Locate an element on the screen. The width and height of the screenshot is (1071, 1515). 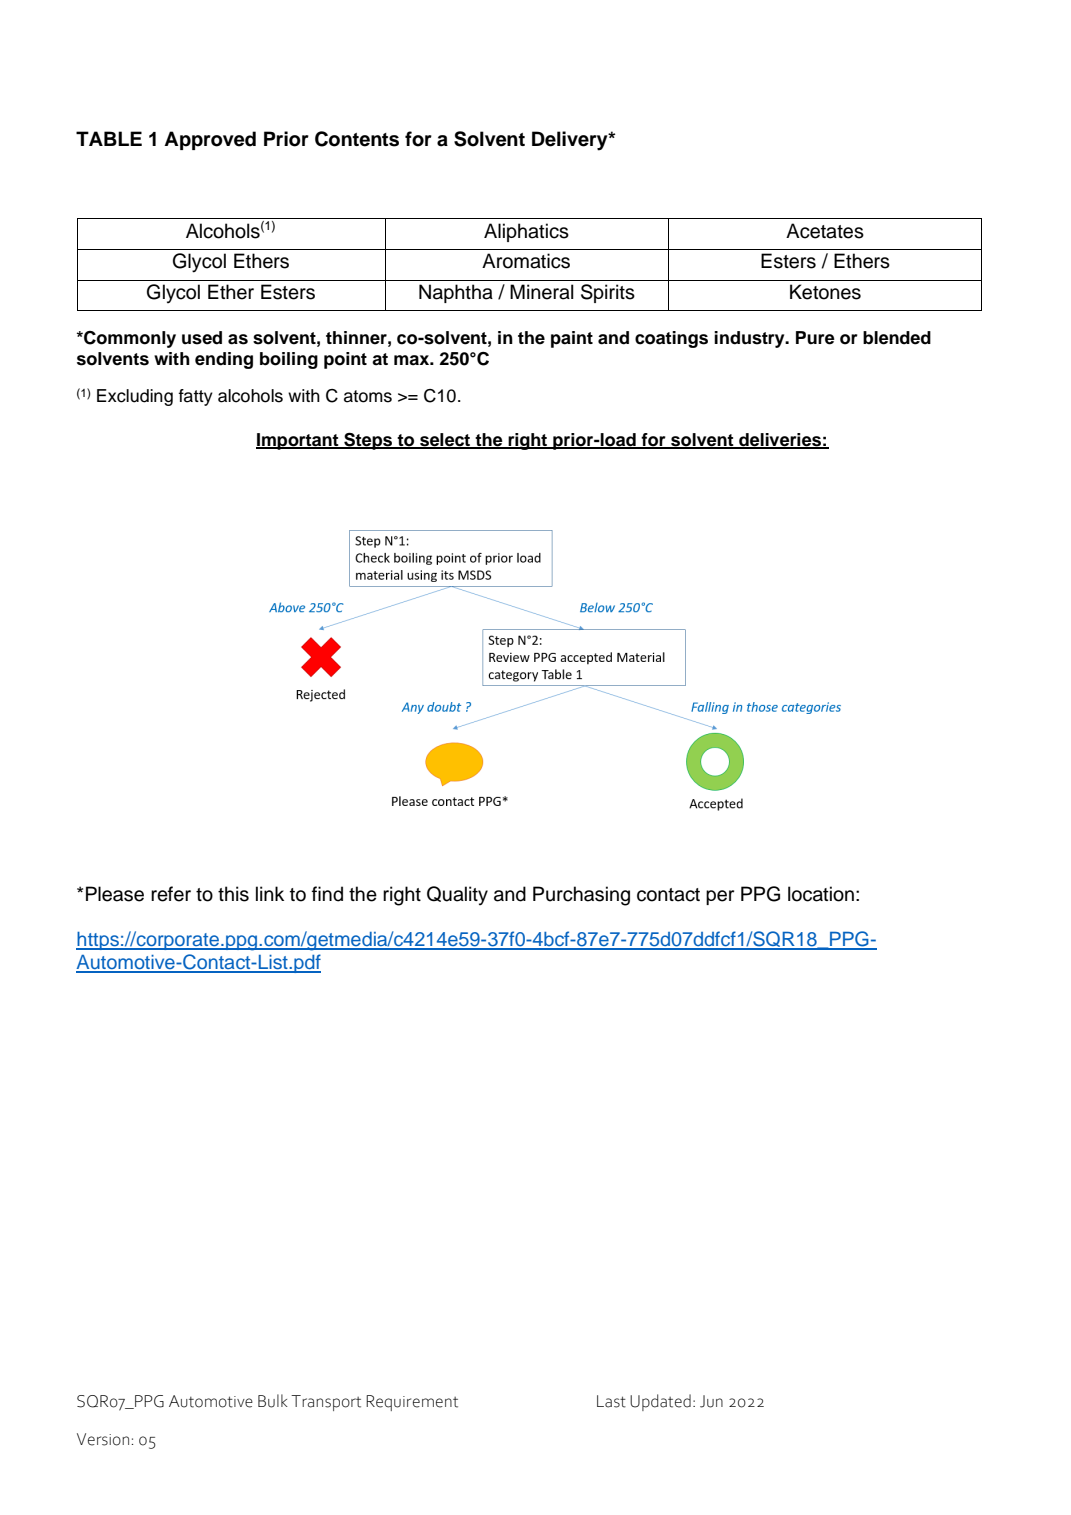
refer is located at coordinates (171, 894).
